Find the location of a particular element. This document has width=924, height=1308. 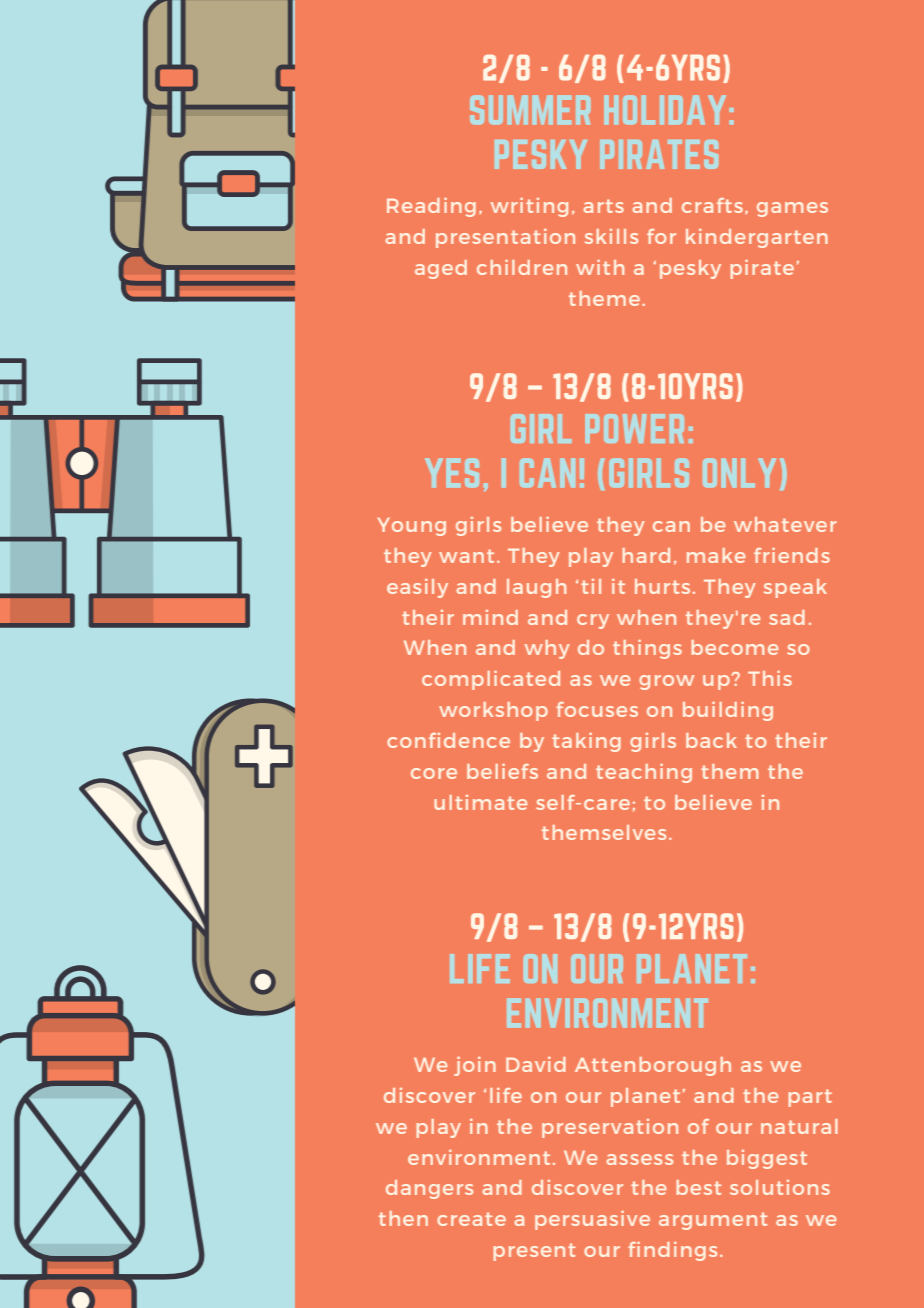

Reading is located at coordinates (431, 207).
